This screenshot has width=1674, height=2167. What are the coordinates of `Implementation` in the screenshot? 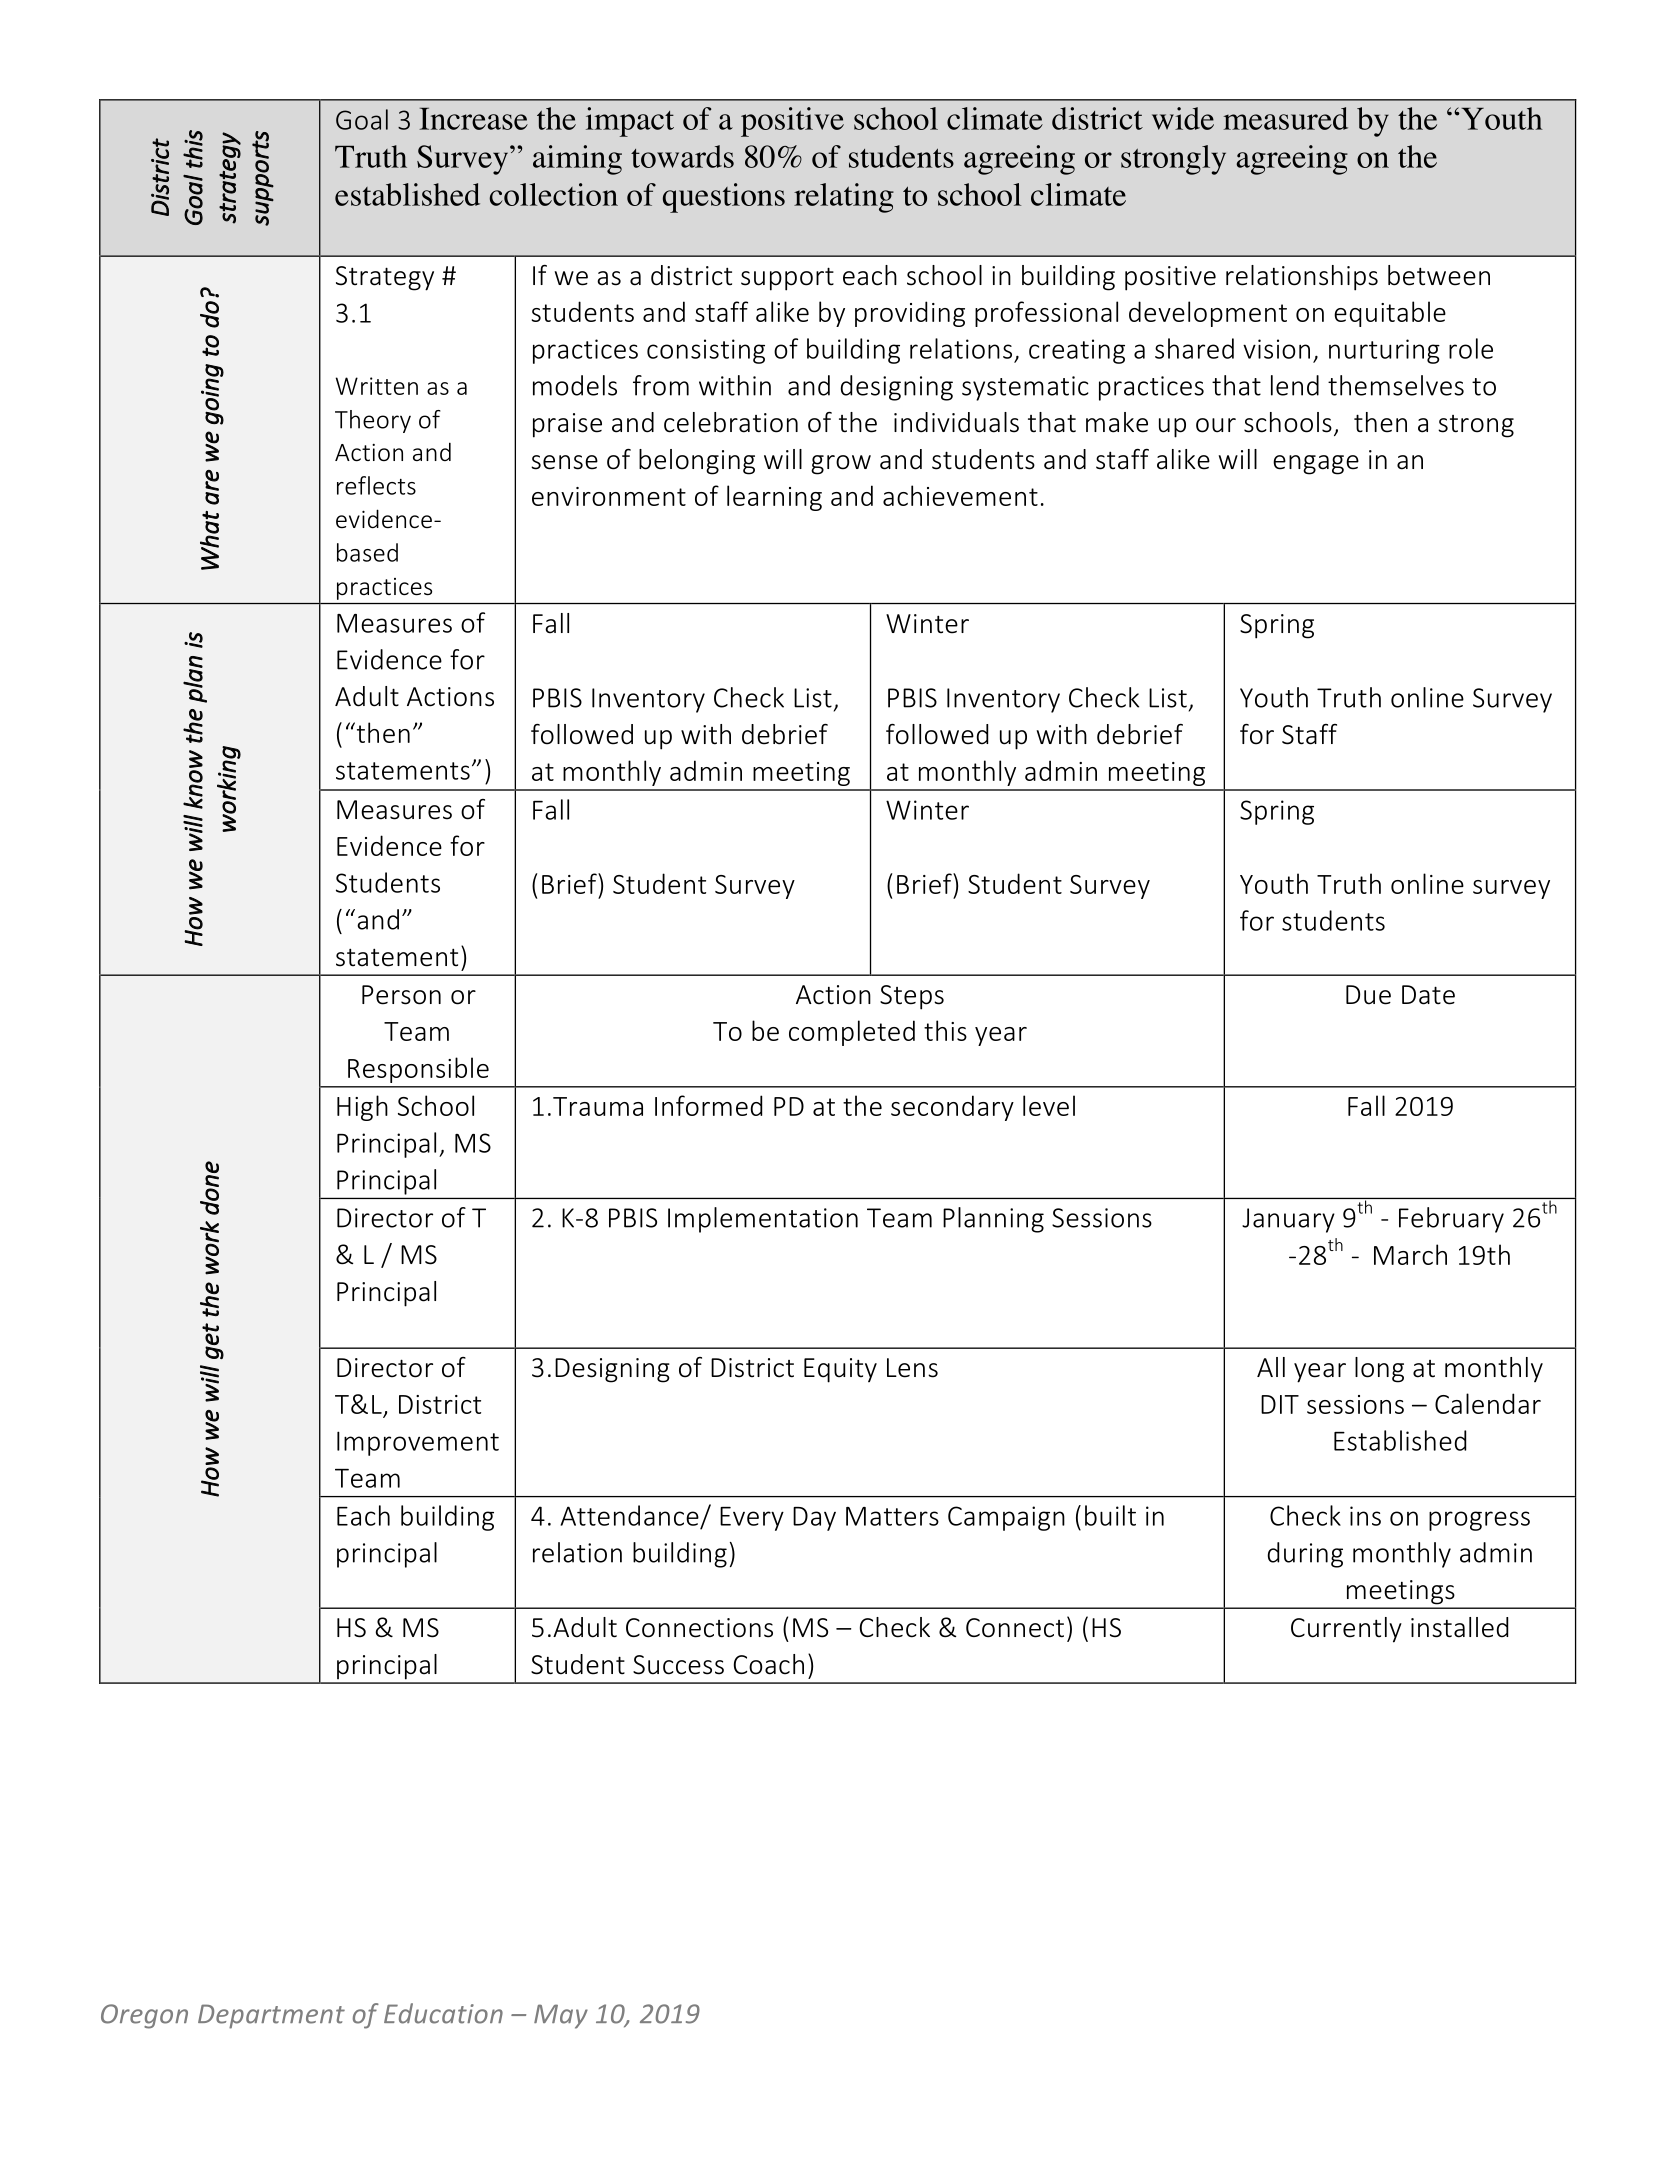 It's located at (763, 1220).
